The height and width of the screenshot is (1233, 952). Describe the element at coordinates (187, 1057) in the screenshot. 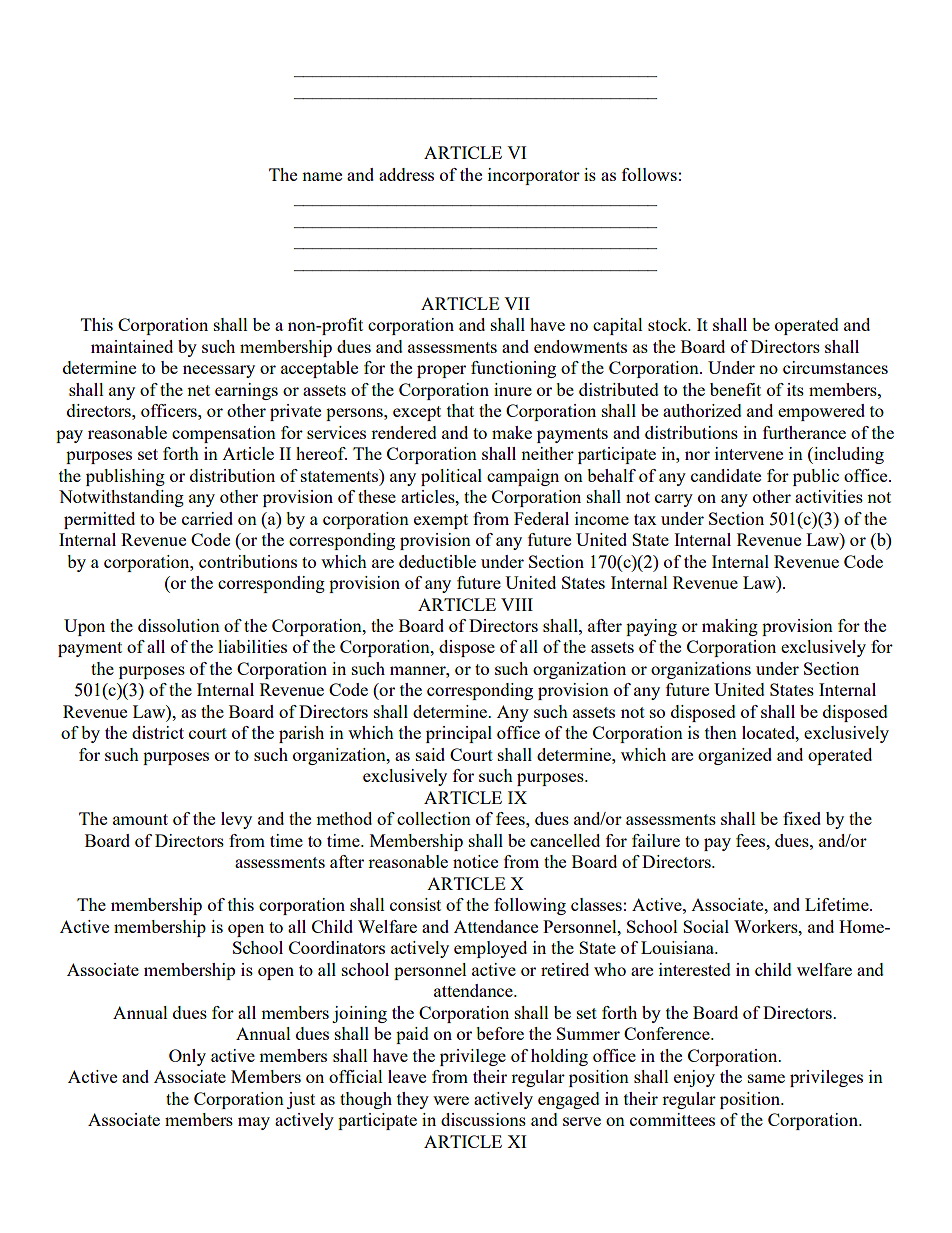

I see `Only` at that location.
